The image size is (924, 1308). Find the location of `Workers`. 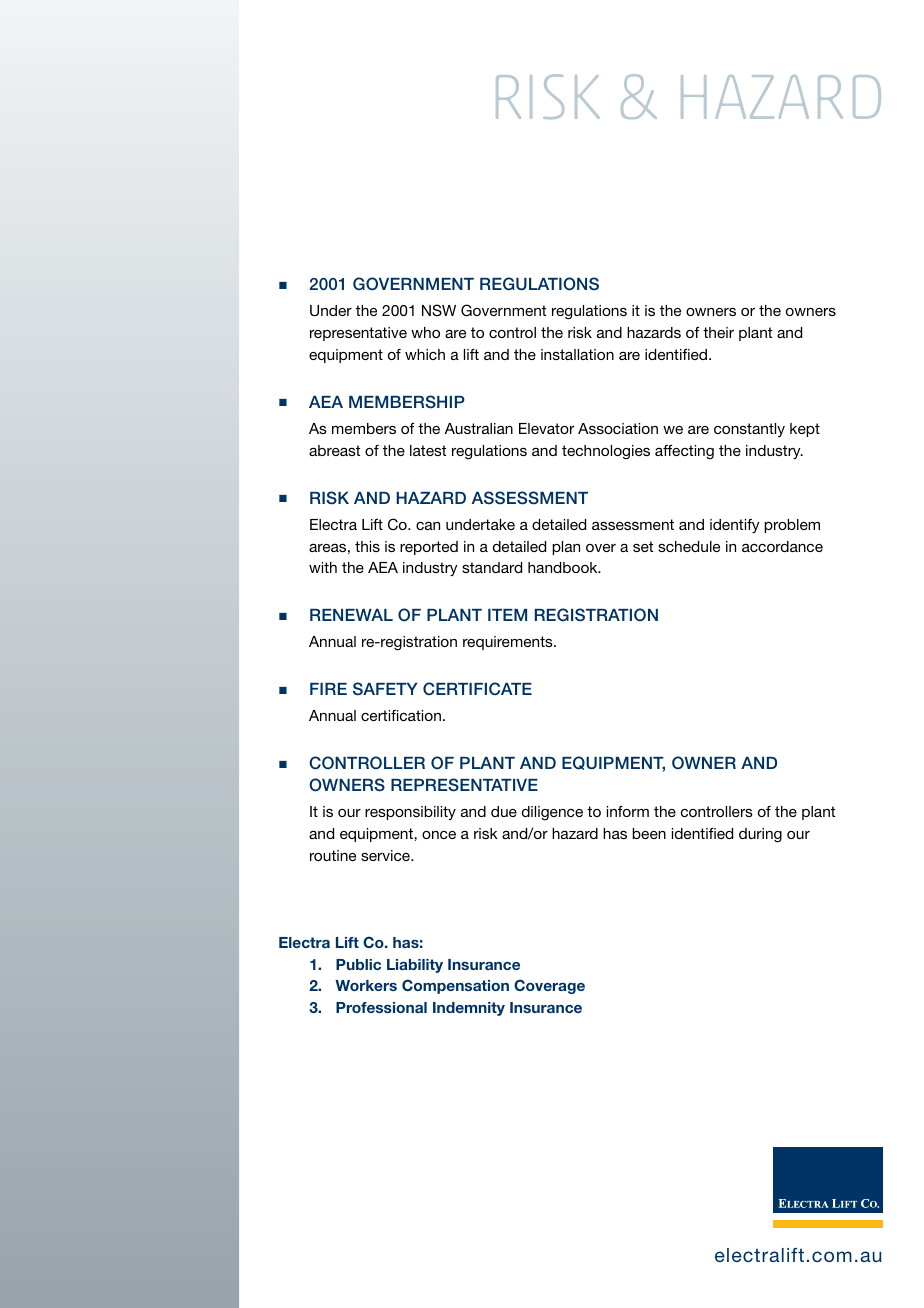

Workers is located at coordinates (366, 985).
